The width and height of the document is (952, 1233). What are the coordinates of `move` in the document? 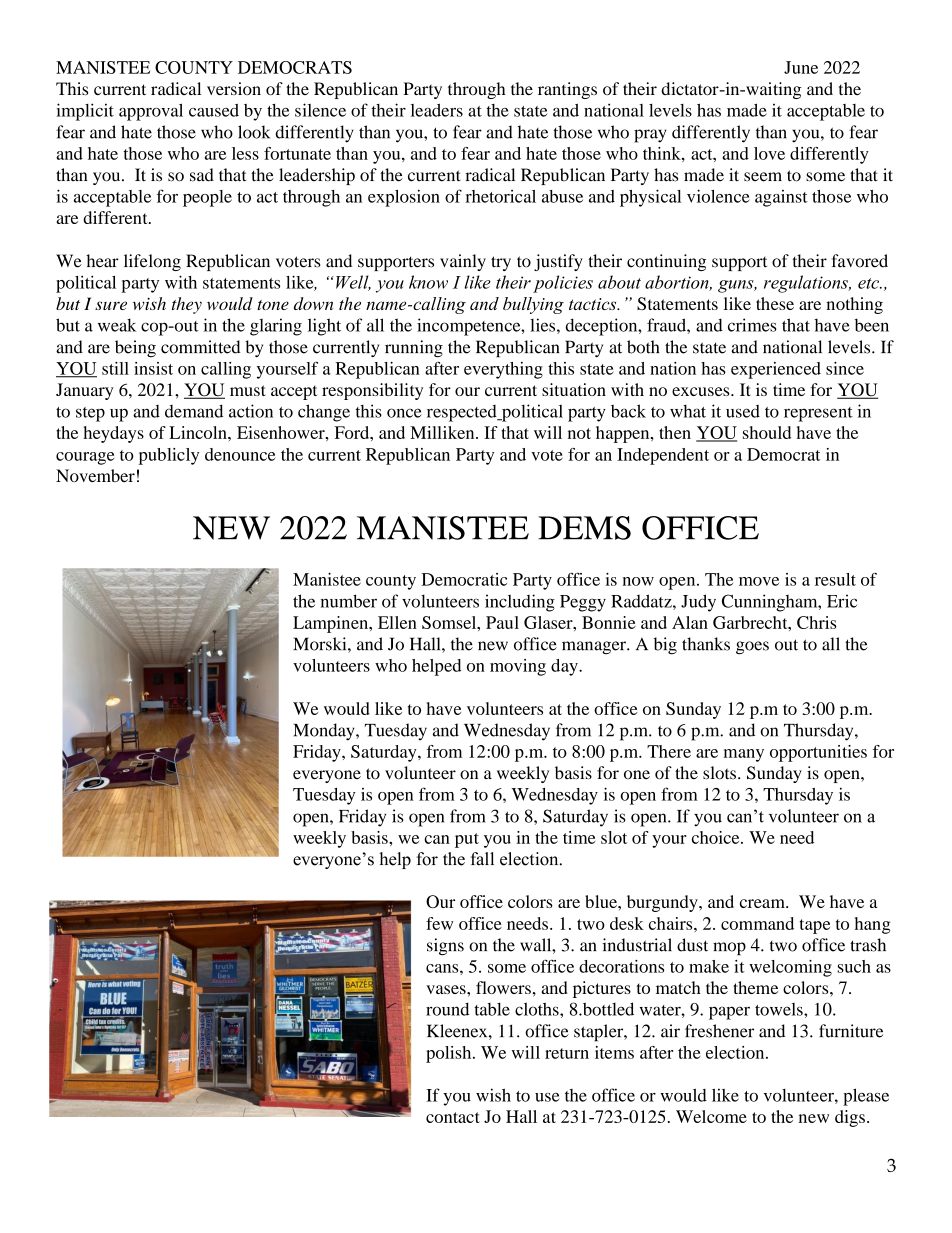 It's located at (759, 581).
